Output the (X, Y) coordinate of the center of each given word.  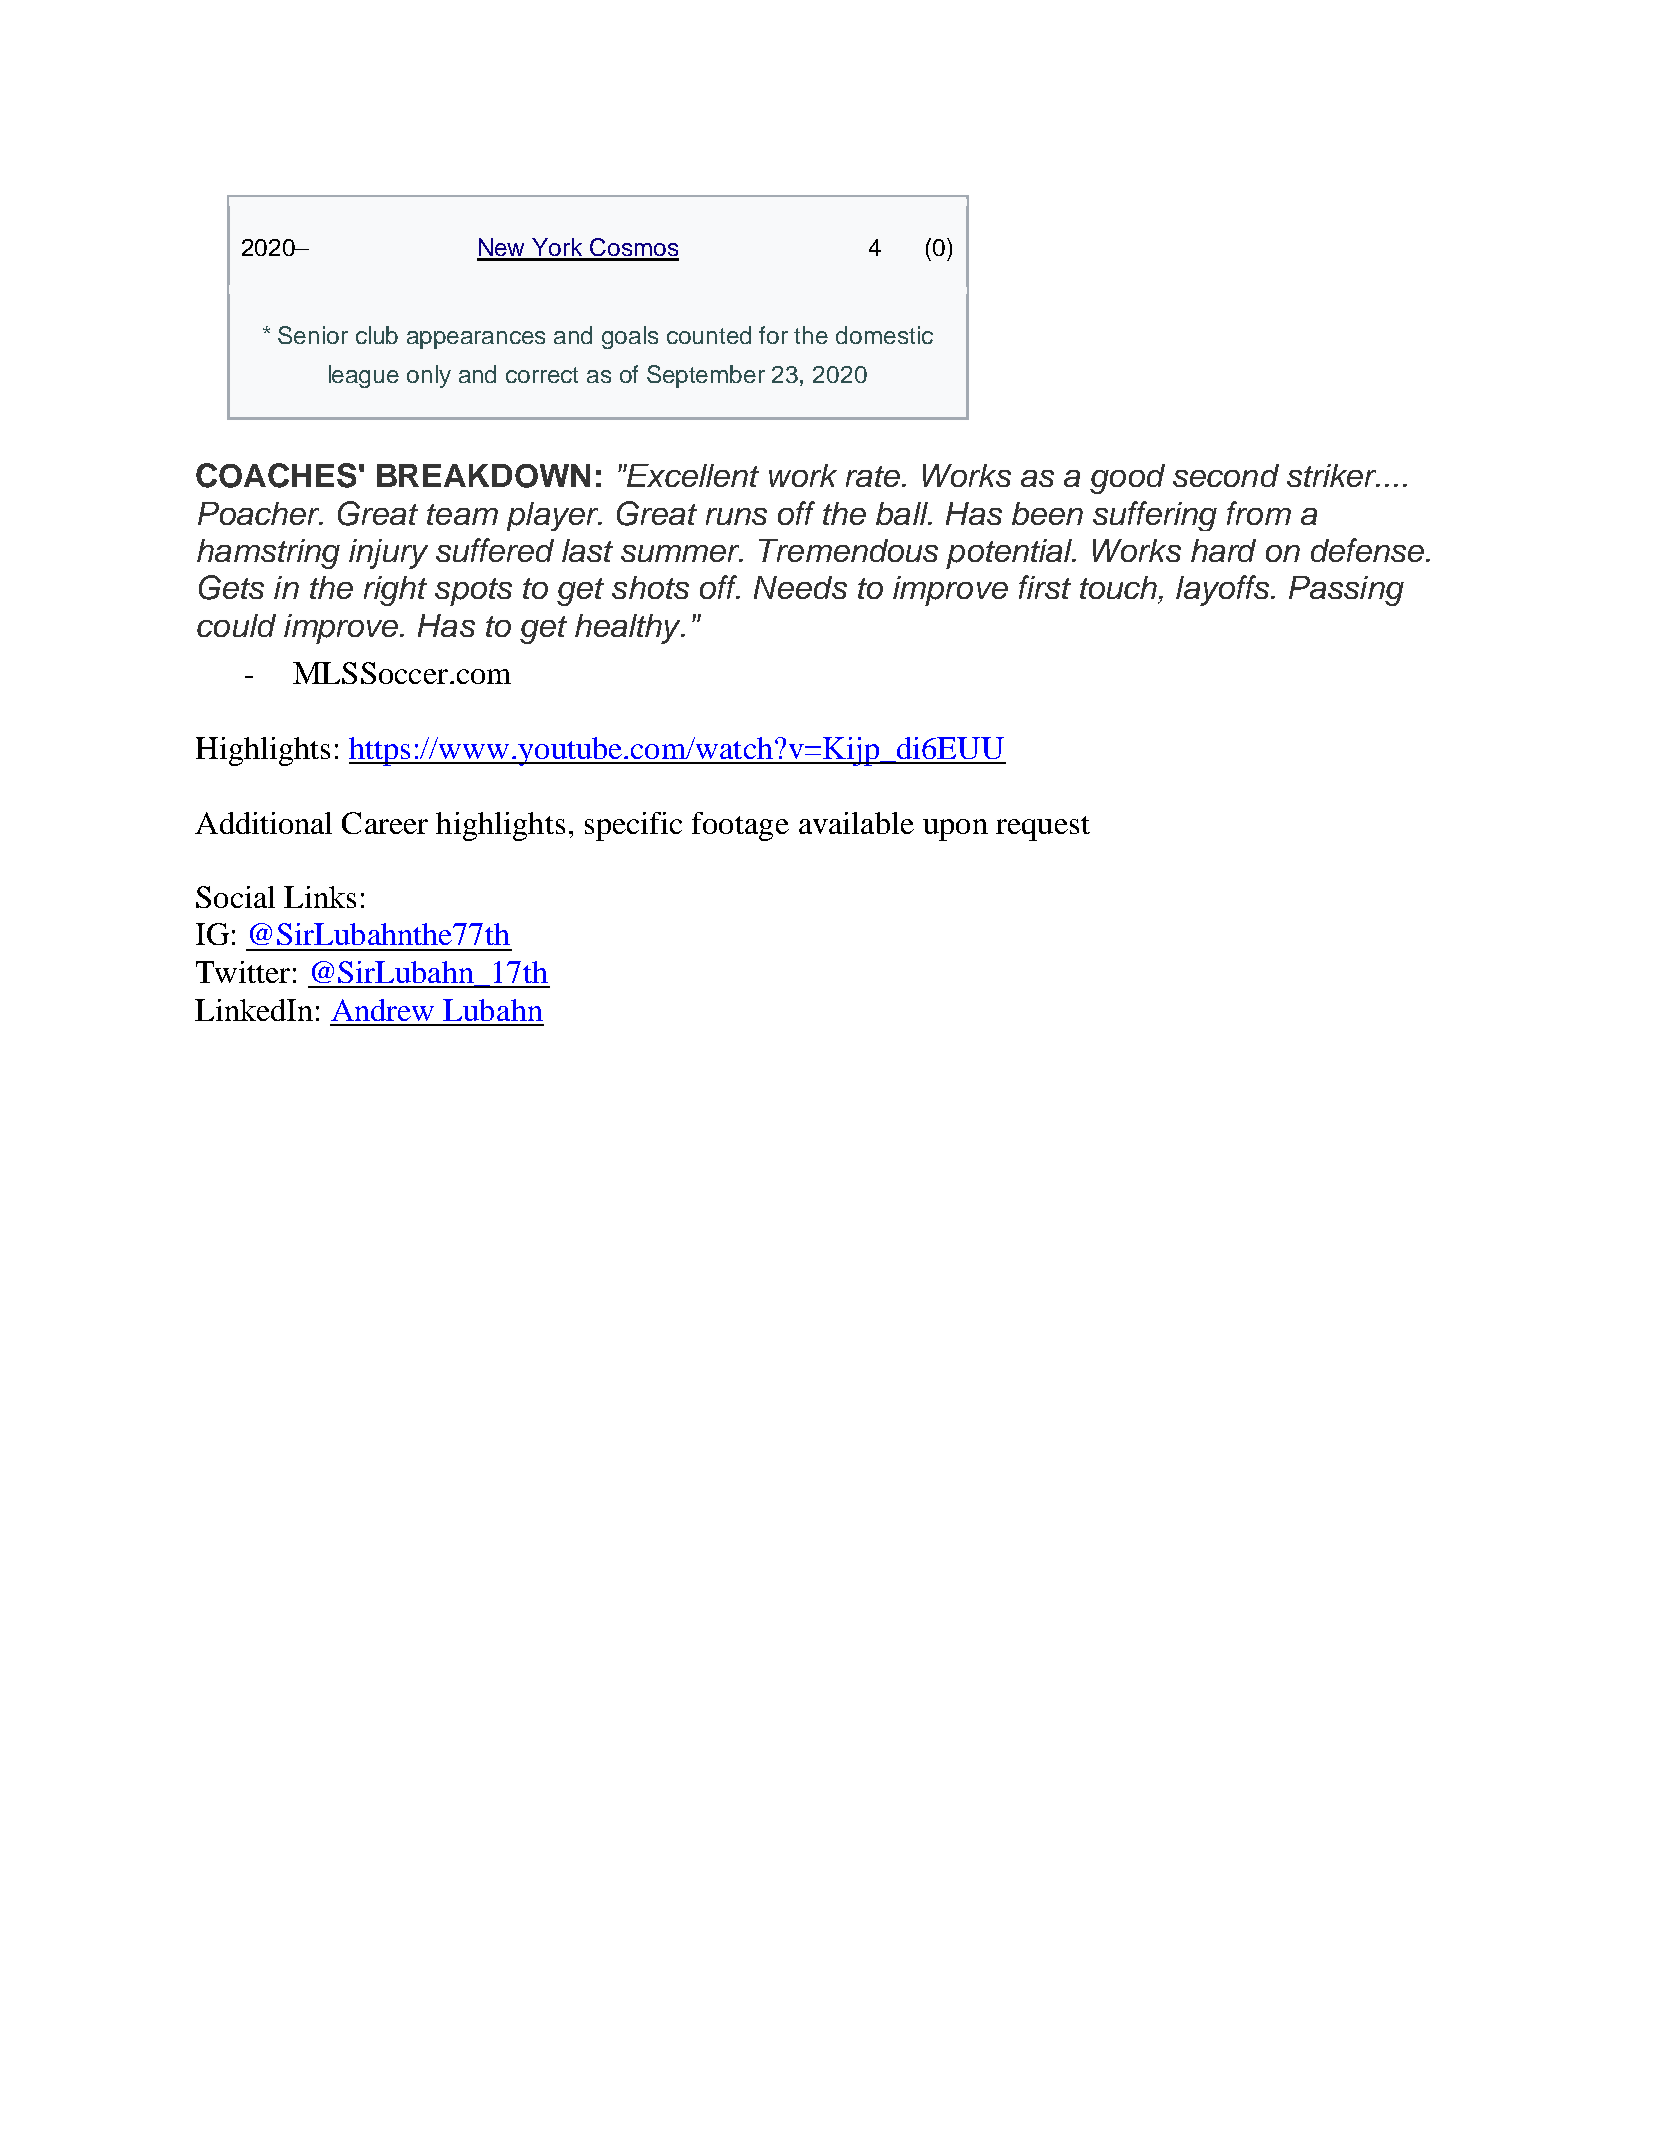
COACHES (276, 475)
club (377, 335)
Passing (1346, 591)
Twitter (243, 972)
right (395, 591)
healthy (629, 629)
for (773, 335)
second (1226, 475)
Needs (800, 587)
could (236, 625)
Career (385, 823)
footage (740, 826)
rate (873, 476)
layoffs (1224, 590)
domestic (884, 335)
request (1043, 828)
